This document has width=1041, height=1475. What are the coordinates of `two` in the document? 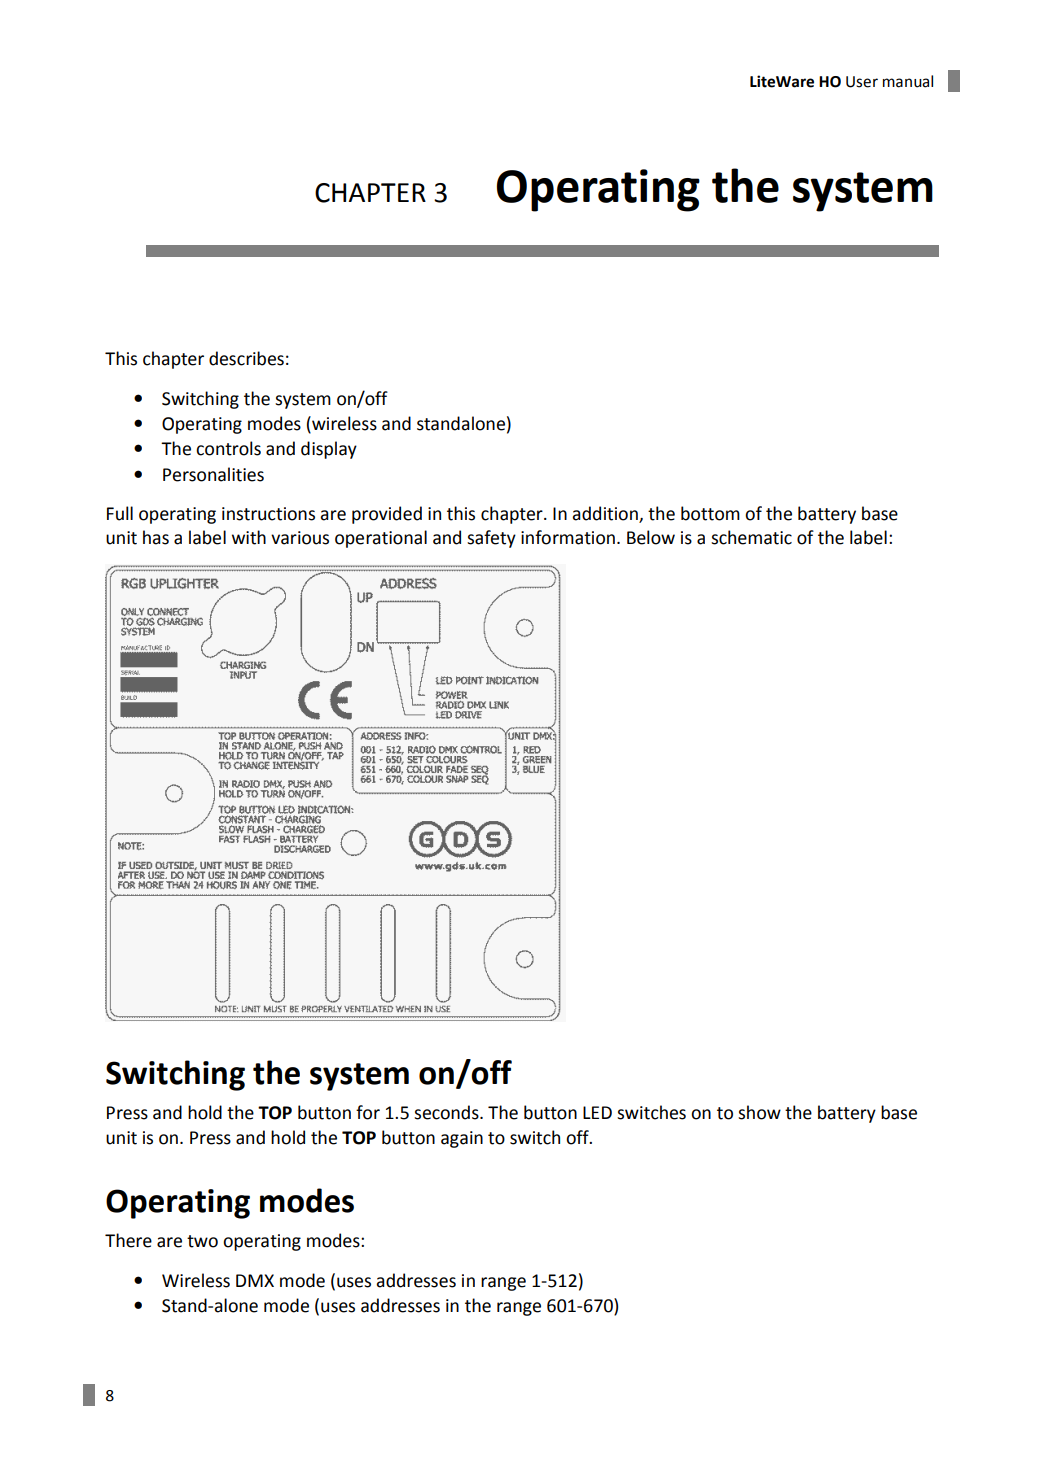 It's located at (202, 1241).
